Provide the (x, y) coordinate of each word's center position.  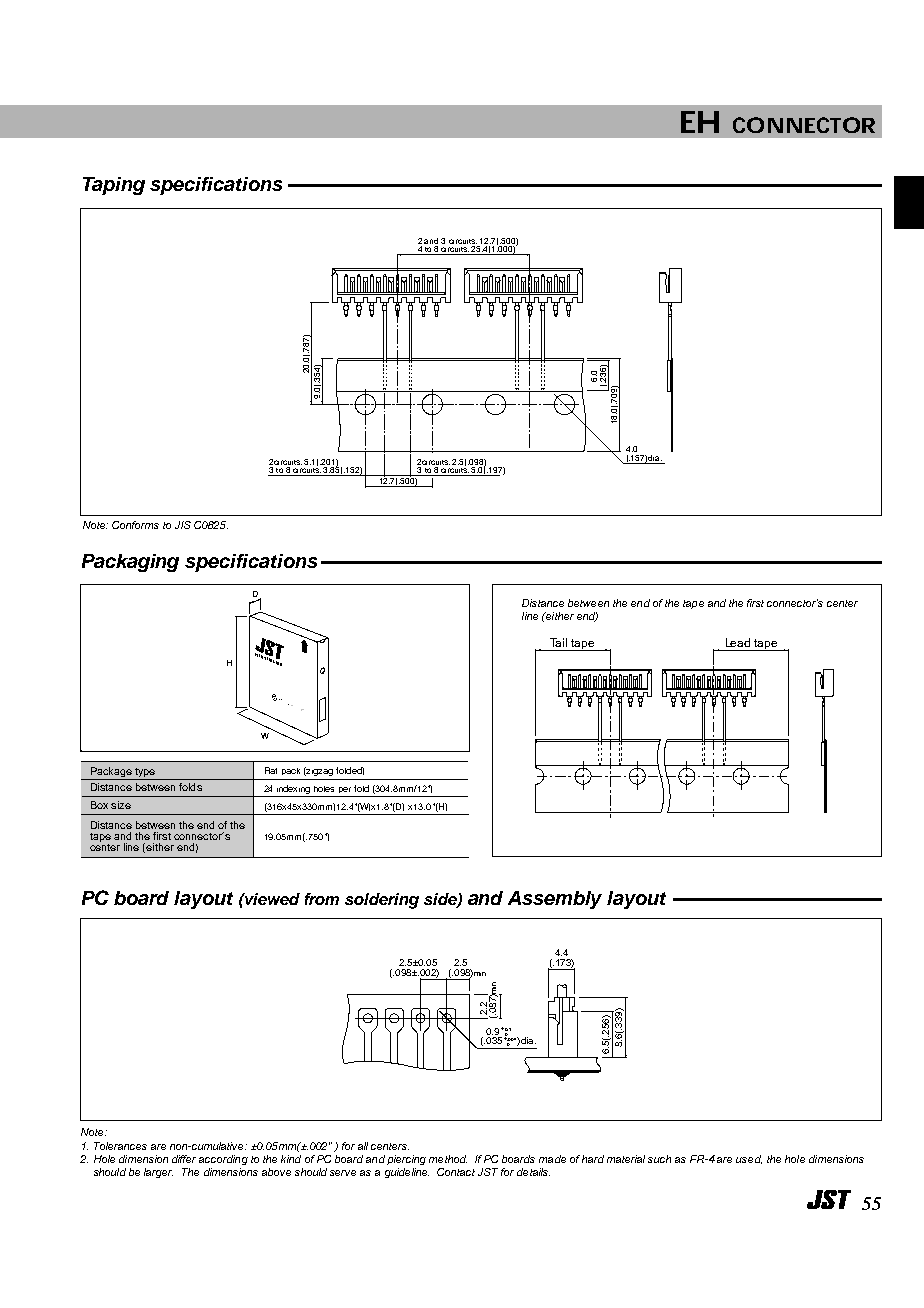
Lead (738, 642)
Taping (114, 186)
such (659, 1159)
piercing (406, 1160)
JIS (183, 525)
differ (184, 1159)
